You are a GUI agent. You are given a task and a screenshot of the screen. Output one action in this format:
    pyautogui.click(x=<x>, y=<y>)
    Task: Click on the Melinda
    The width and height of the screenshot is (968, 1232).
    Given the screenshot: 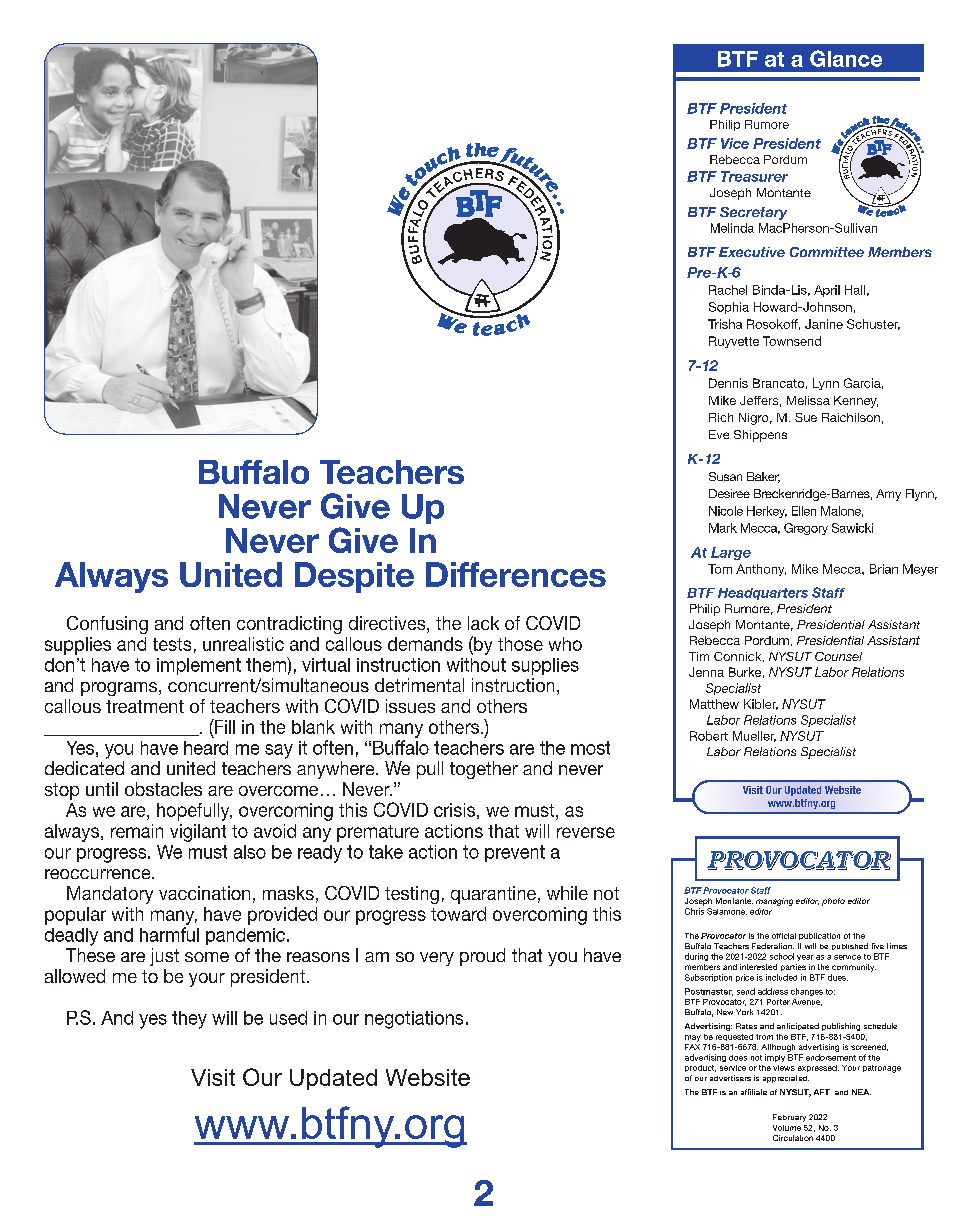 What is the action you would take?
    pyautogui.click(x=732, y=228)
